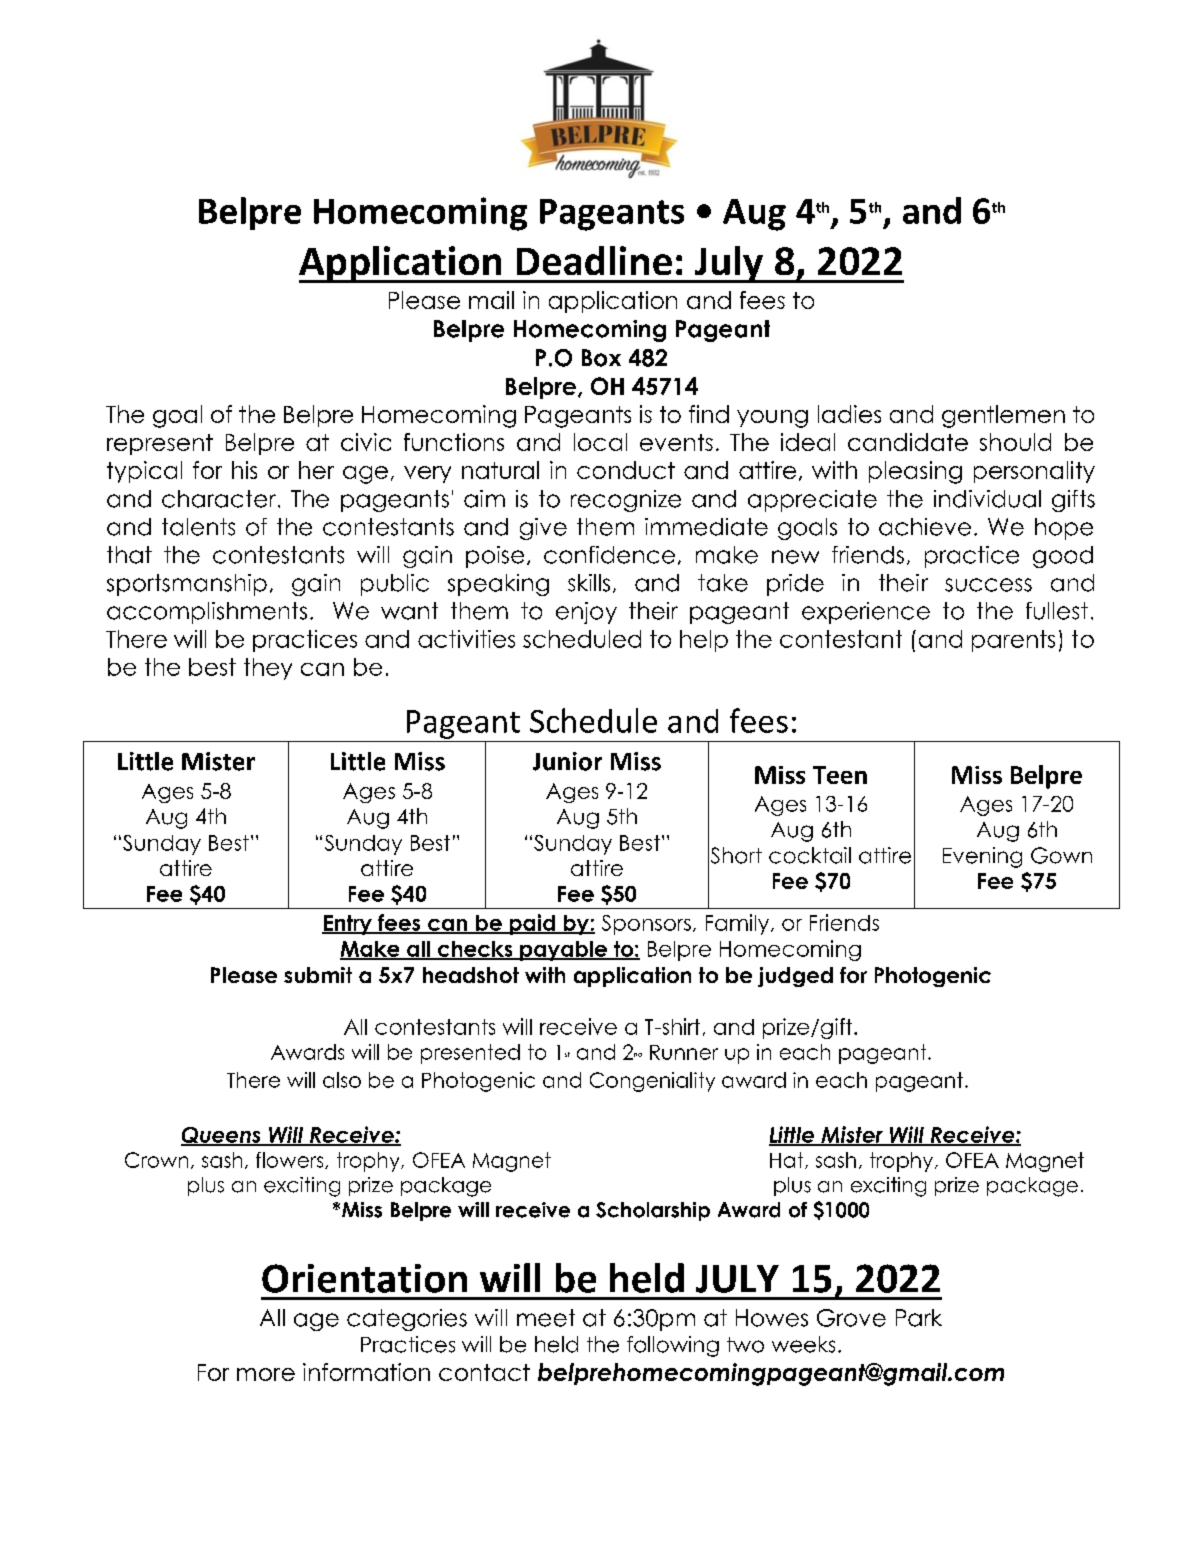  Describe the element at coordinates (982, 857) in the image. I see `Evening` at that location.
